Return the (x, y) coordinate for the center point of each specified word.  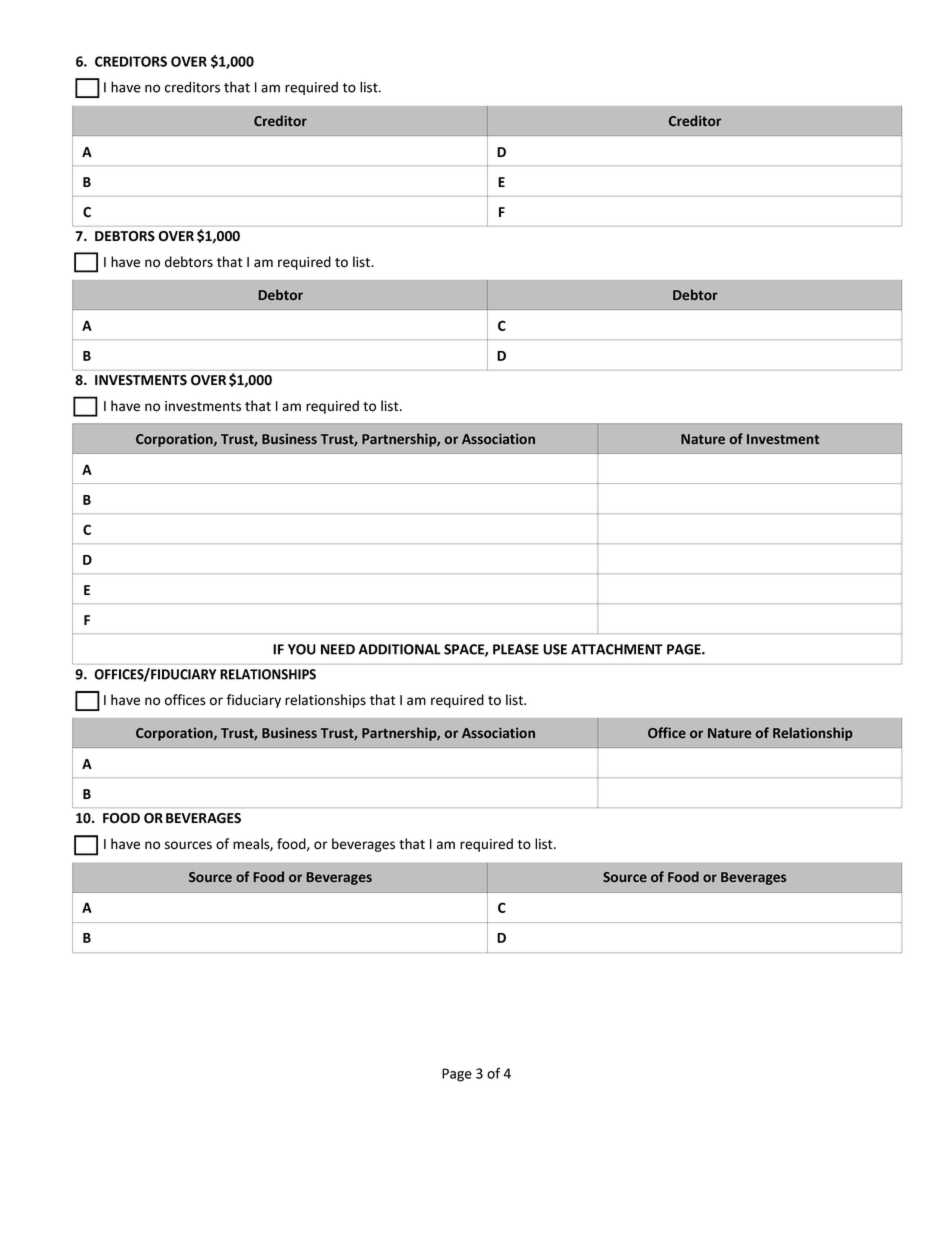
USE (555, 649)
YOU (302, 649)
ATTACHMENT (617, 649)
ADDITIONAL (399, 649)
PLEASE (516, 649)
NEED (338, 649)
